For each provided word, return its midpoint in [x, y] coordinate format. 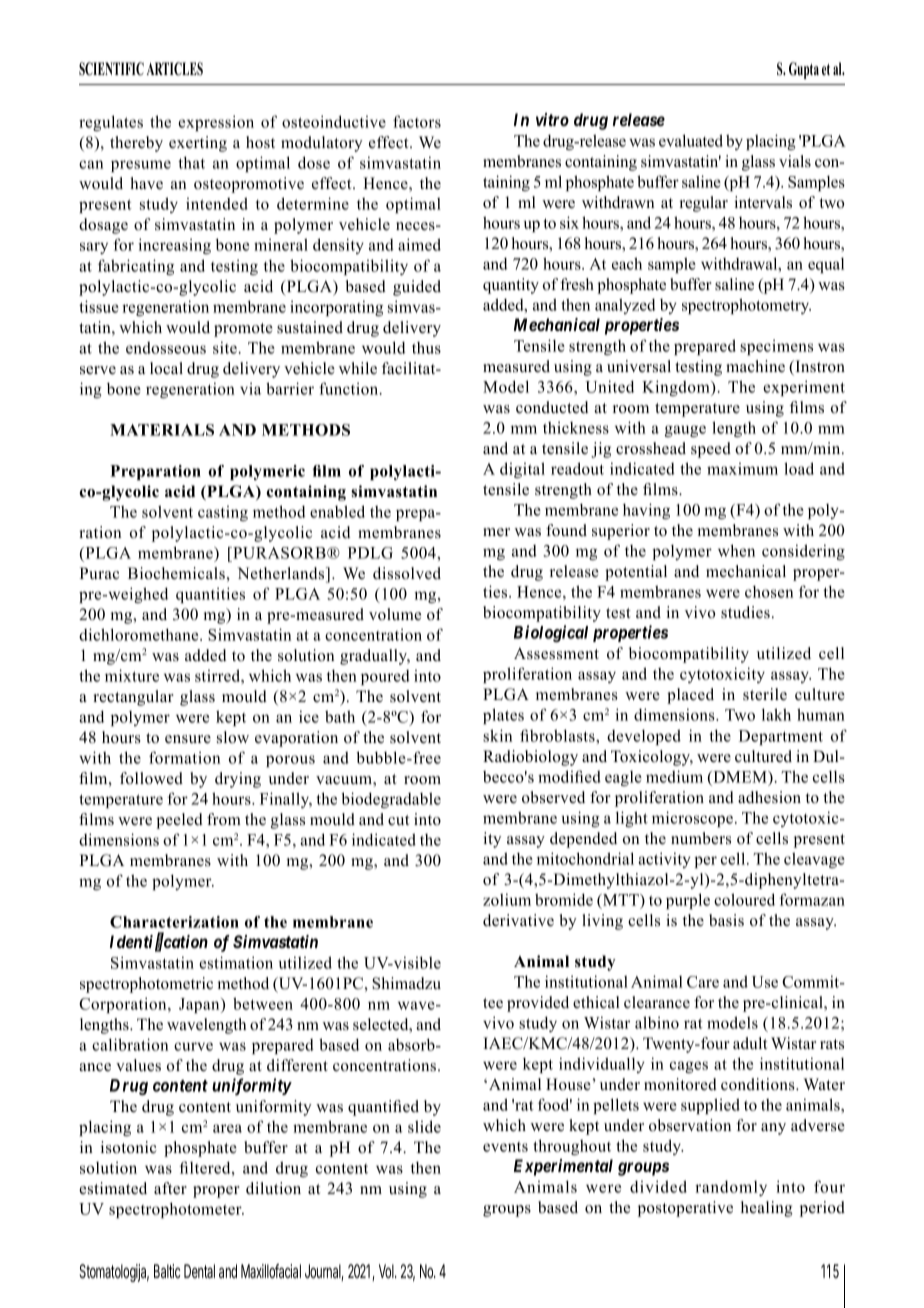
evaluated [691, 140]
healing [767, 1209]
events [505, 1147]
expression [216, 123]
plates [503, 716]
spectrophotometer [176, 1210]
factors [417, 121]
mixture [132, 675]
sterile [765, 694]
